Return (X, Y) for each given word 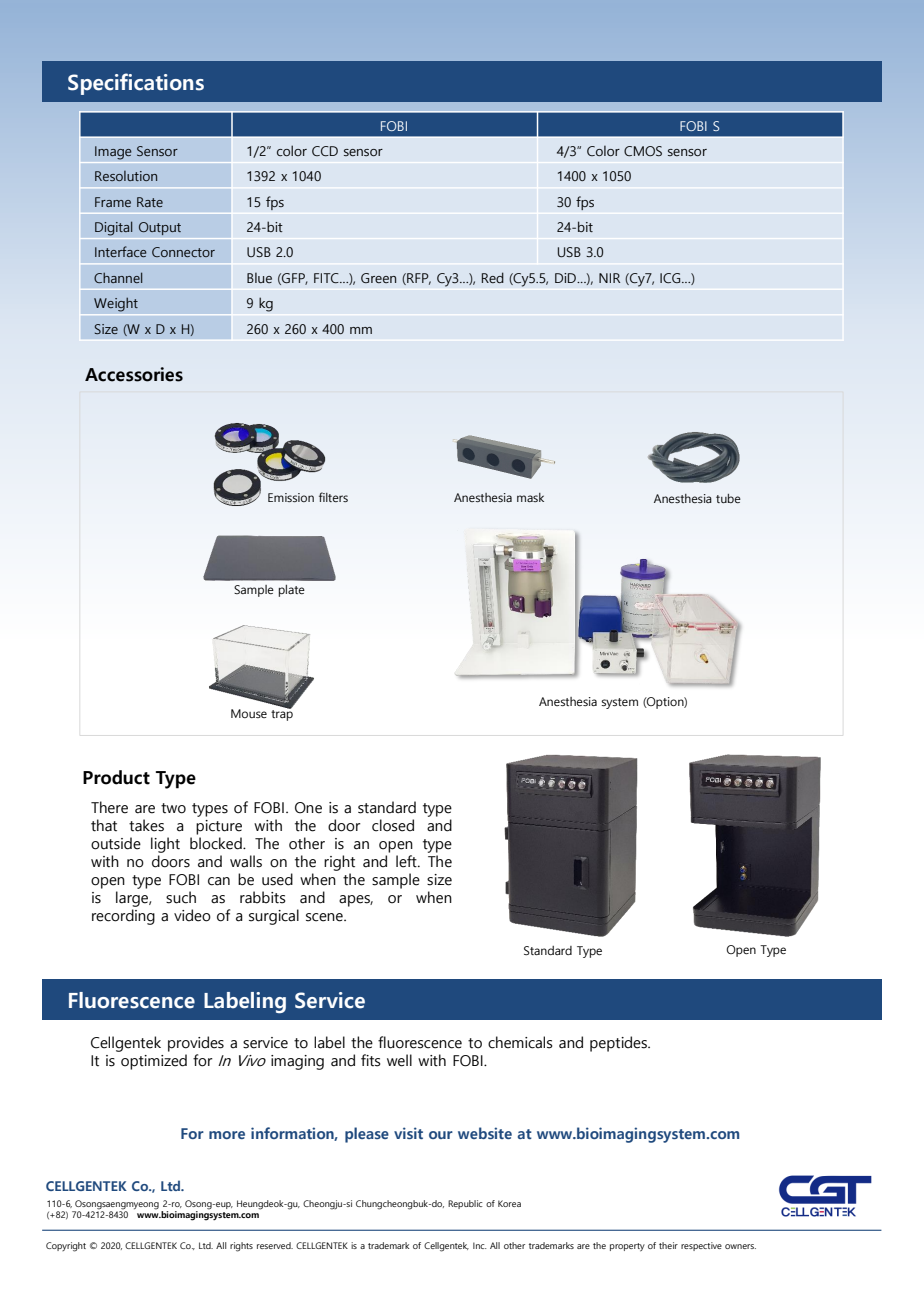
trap (282, 714)
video (192, 915)
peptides (619, 1044)
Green (378, 278)
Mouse (249, 713)
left (407, 861)
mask (530, 497)
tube (728, 498)
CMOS (643, 151)
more (227, 1135)
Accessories (134, 374)
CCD (325, 151)
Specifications (136, 84)
